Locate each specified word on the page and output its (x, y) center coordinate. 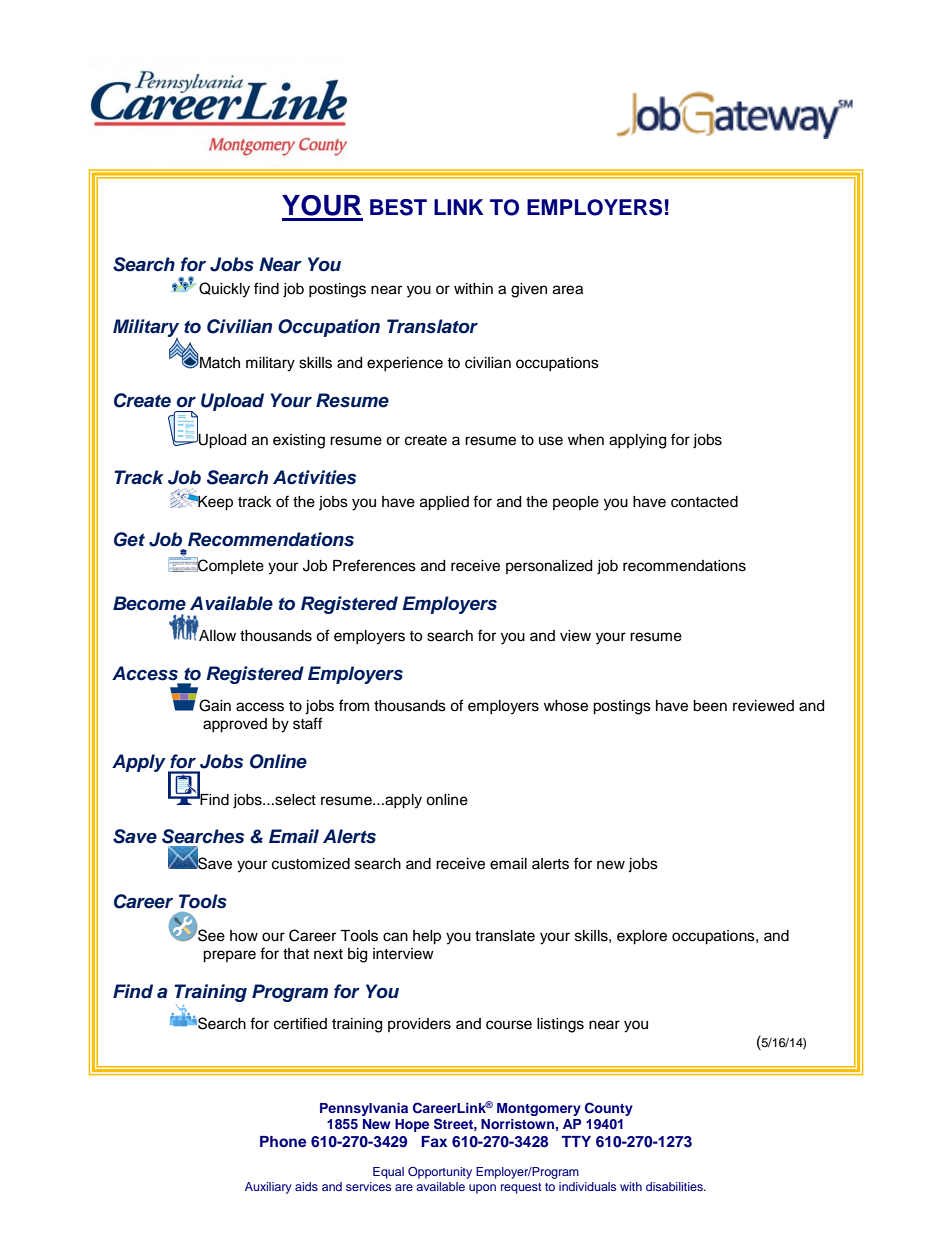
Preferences (374, 565)
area (568, 290)
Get (129, 539)
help (427, 937)
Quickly (224, 290)
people (576, 503)
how (244, 936)
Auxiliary (268, 1188)
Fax (434, 1141)
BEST (398, 207)
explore (642, 937)
